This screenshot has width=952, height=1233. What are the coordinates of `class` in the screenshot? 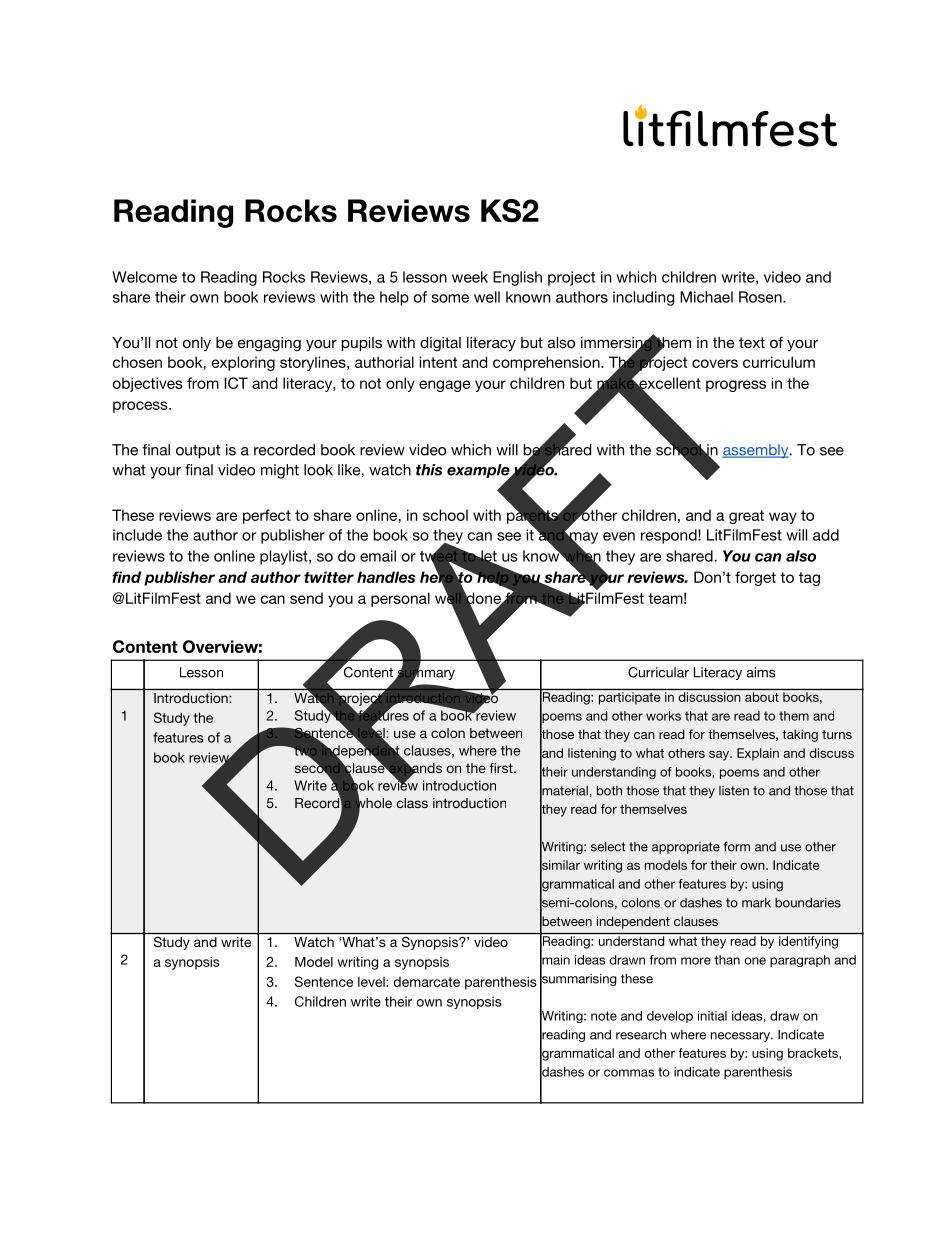 It's located at (412, 803).
